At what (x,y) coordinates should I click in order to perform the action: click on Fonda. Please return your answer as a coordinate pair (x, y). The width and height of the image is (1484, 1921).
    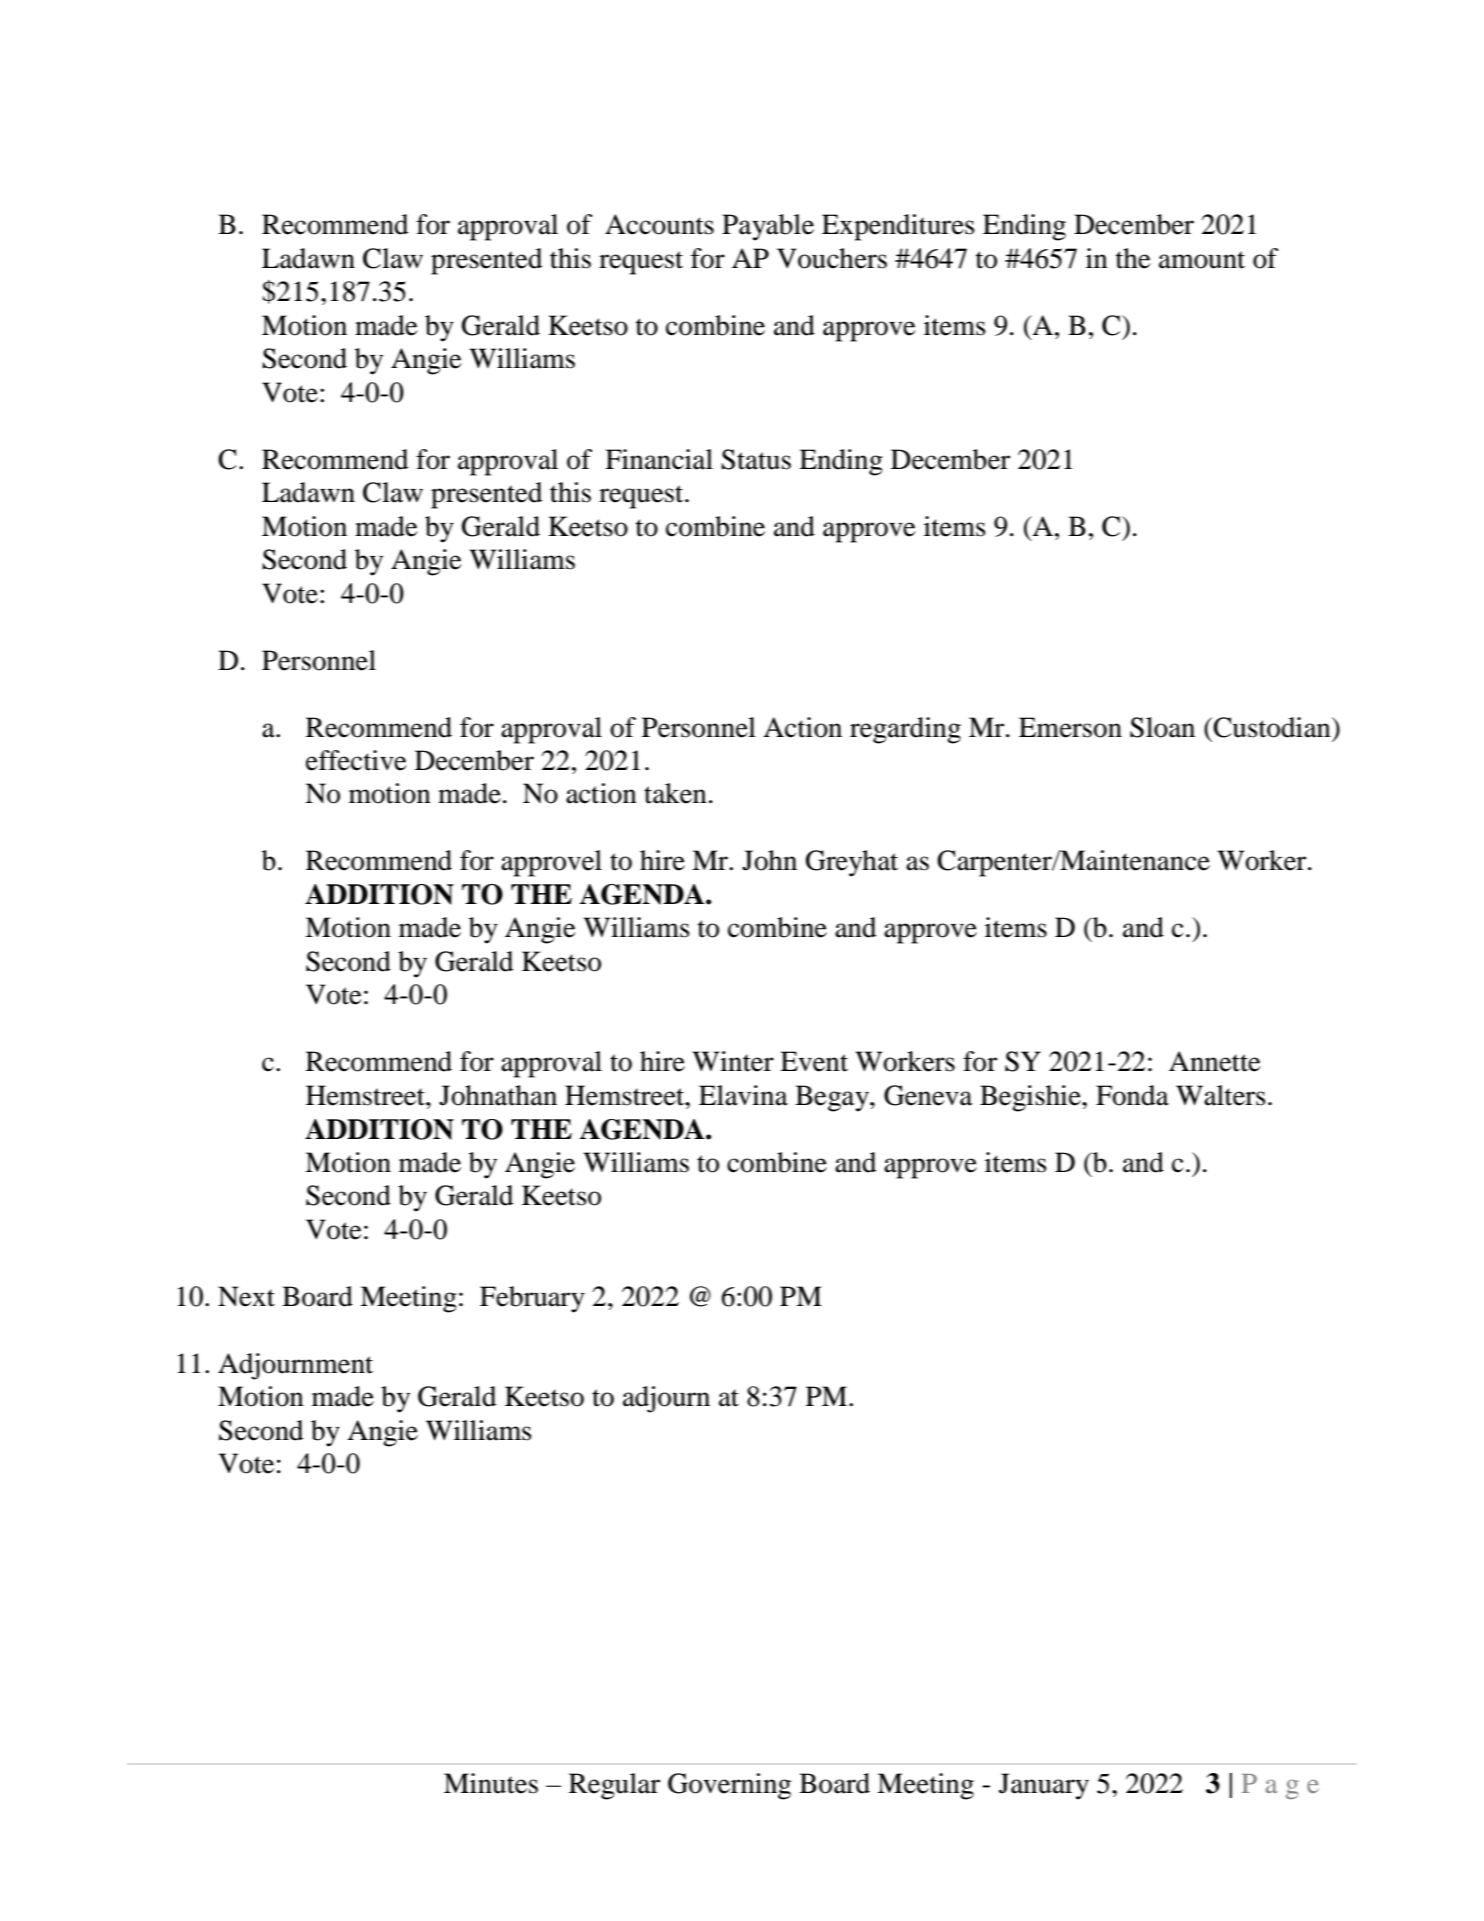
    Looking at the image, I should click on (1132, 1095).
